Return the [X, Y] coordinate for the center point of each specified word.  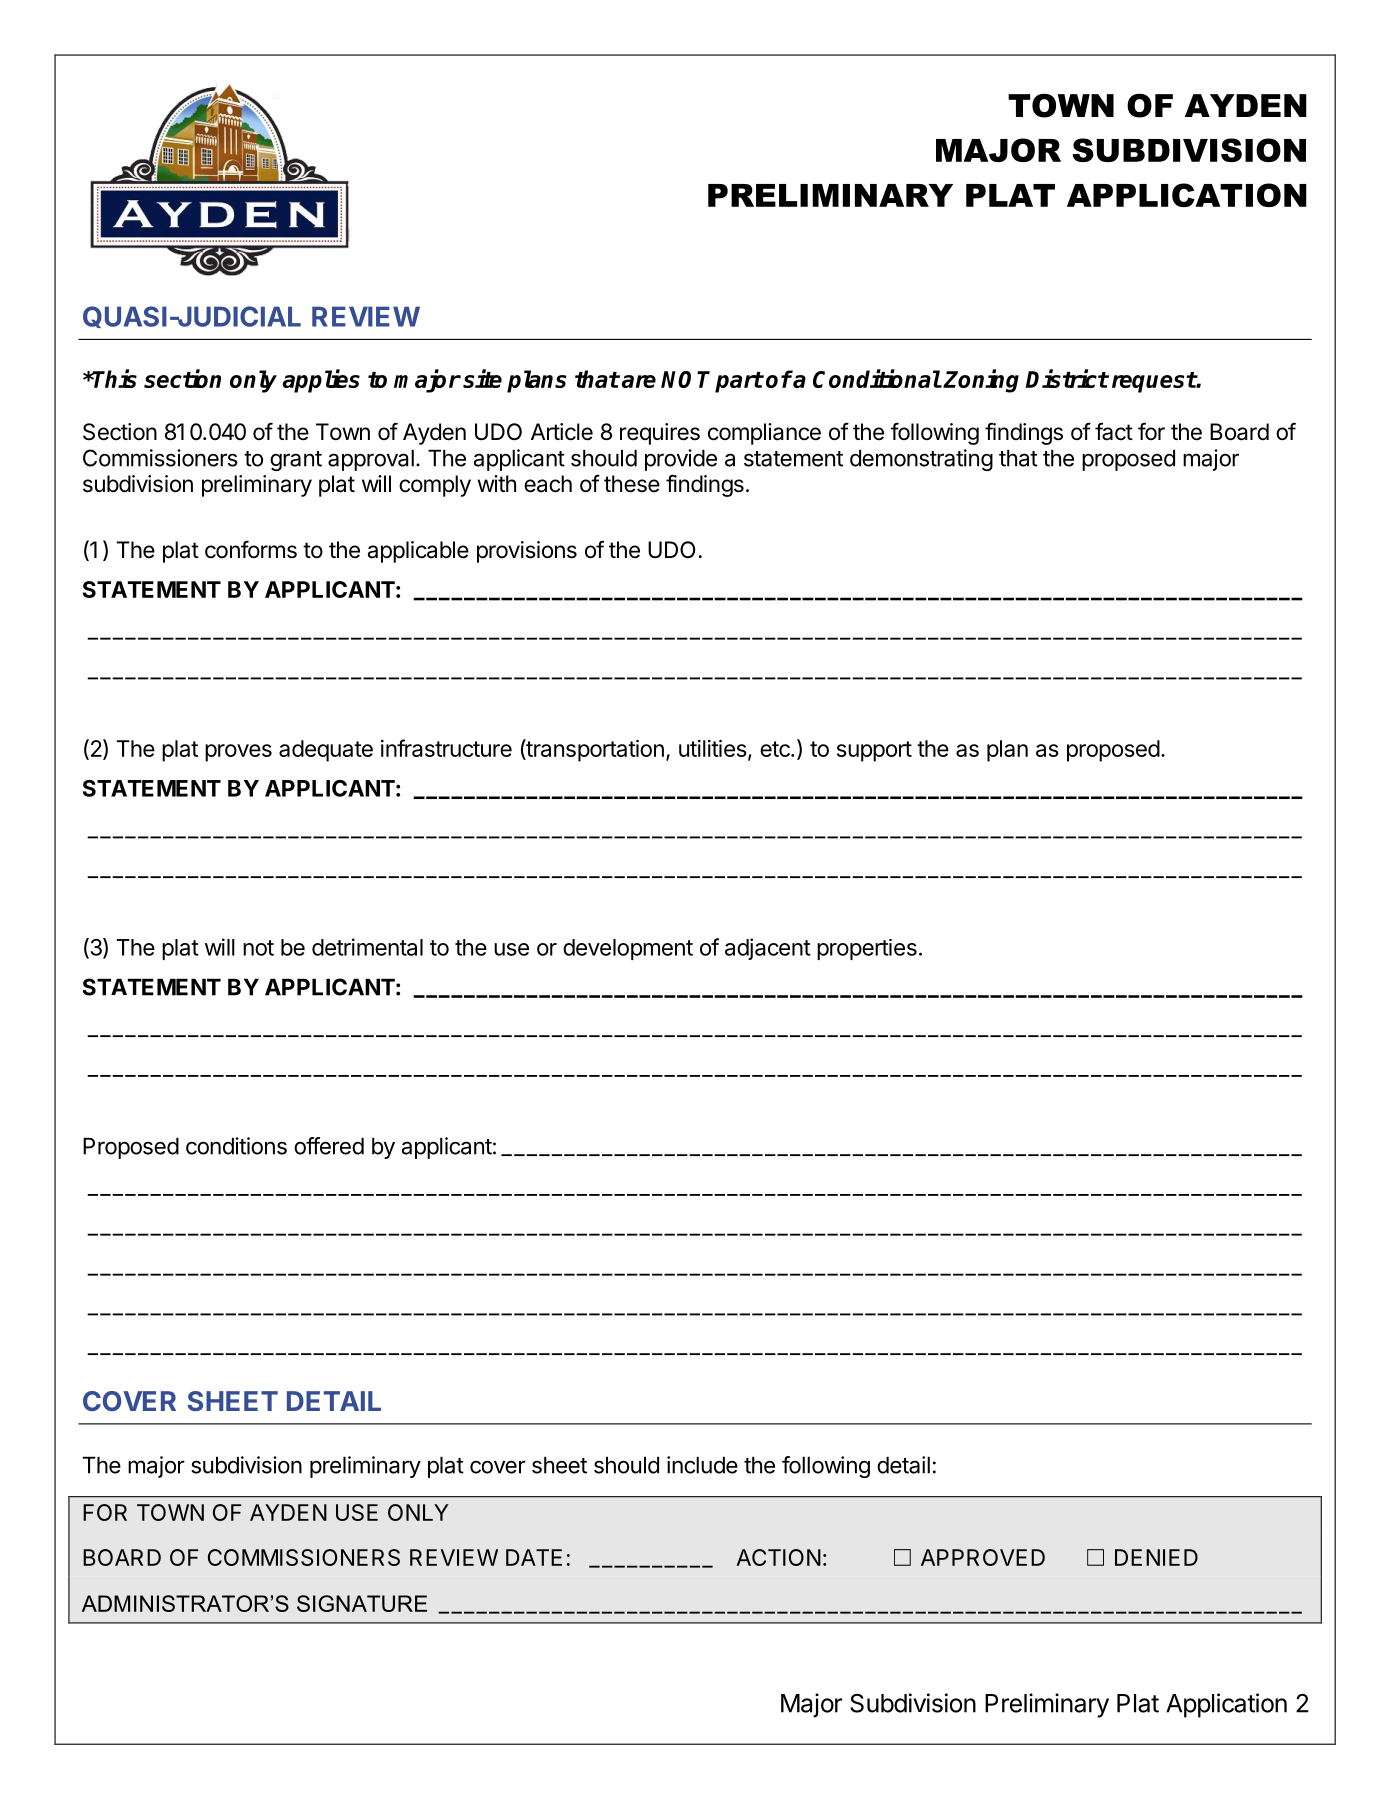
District [1066, 378]
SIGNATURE [362, 1603]
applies [321, 381]
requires [660, 434]
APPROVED [983, 1557]
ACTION [778, 1557]
